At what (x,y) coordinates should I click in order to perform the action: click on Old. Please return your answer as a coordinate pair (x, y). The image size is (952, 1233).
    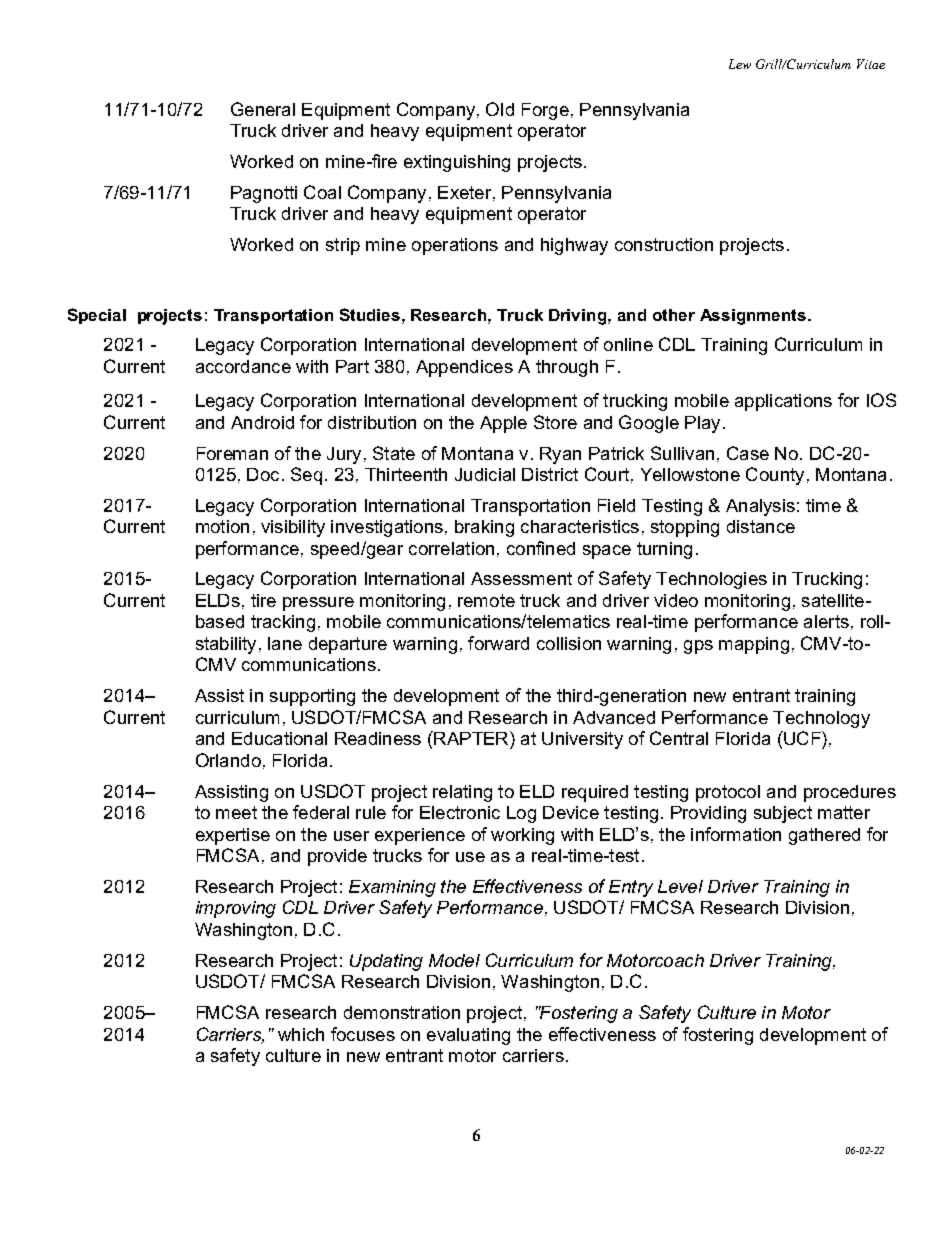
    Looking at the image, I should click on (500, 109).
